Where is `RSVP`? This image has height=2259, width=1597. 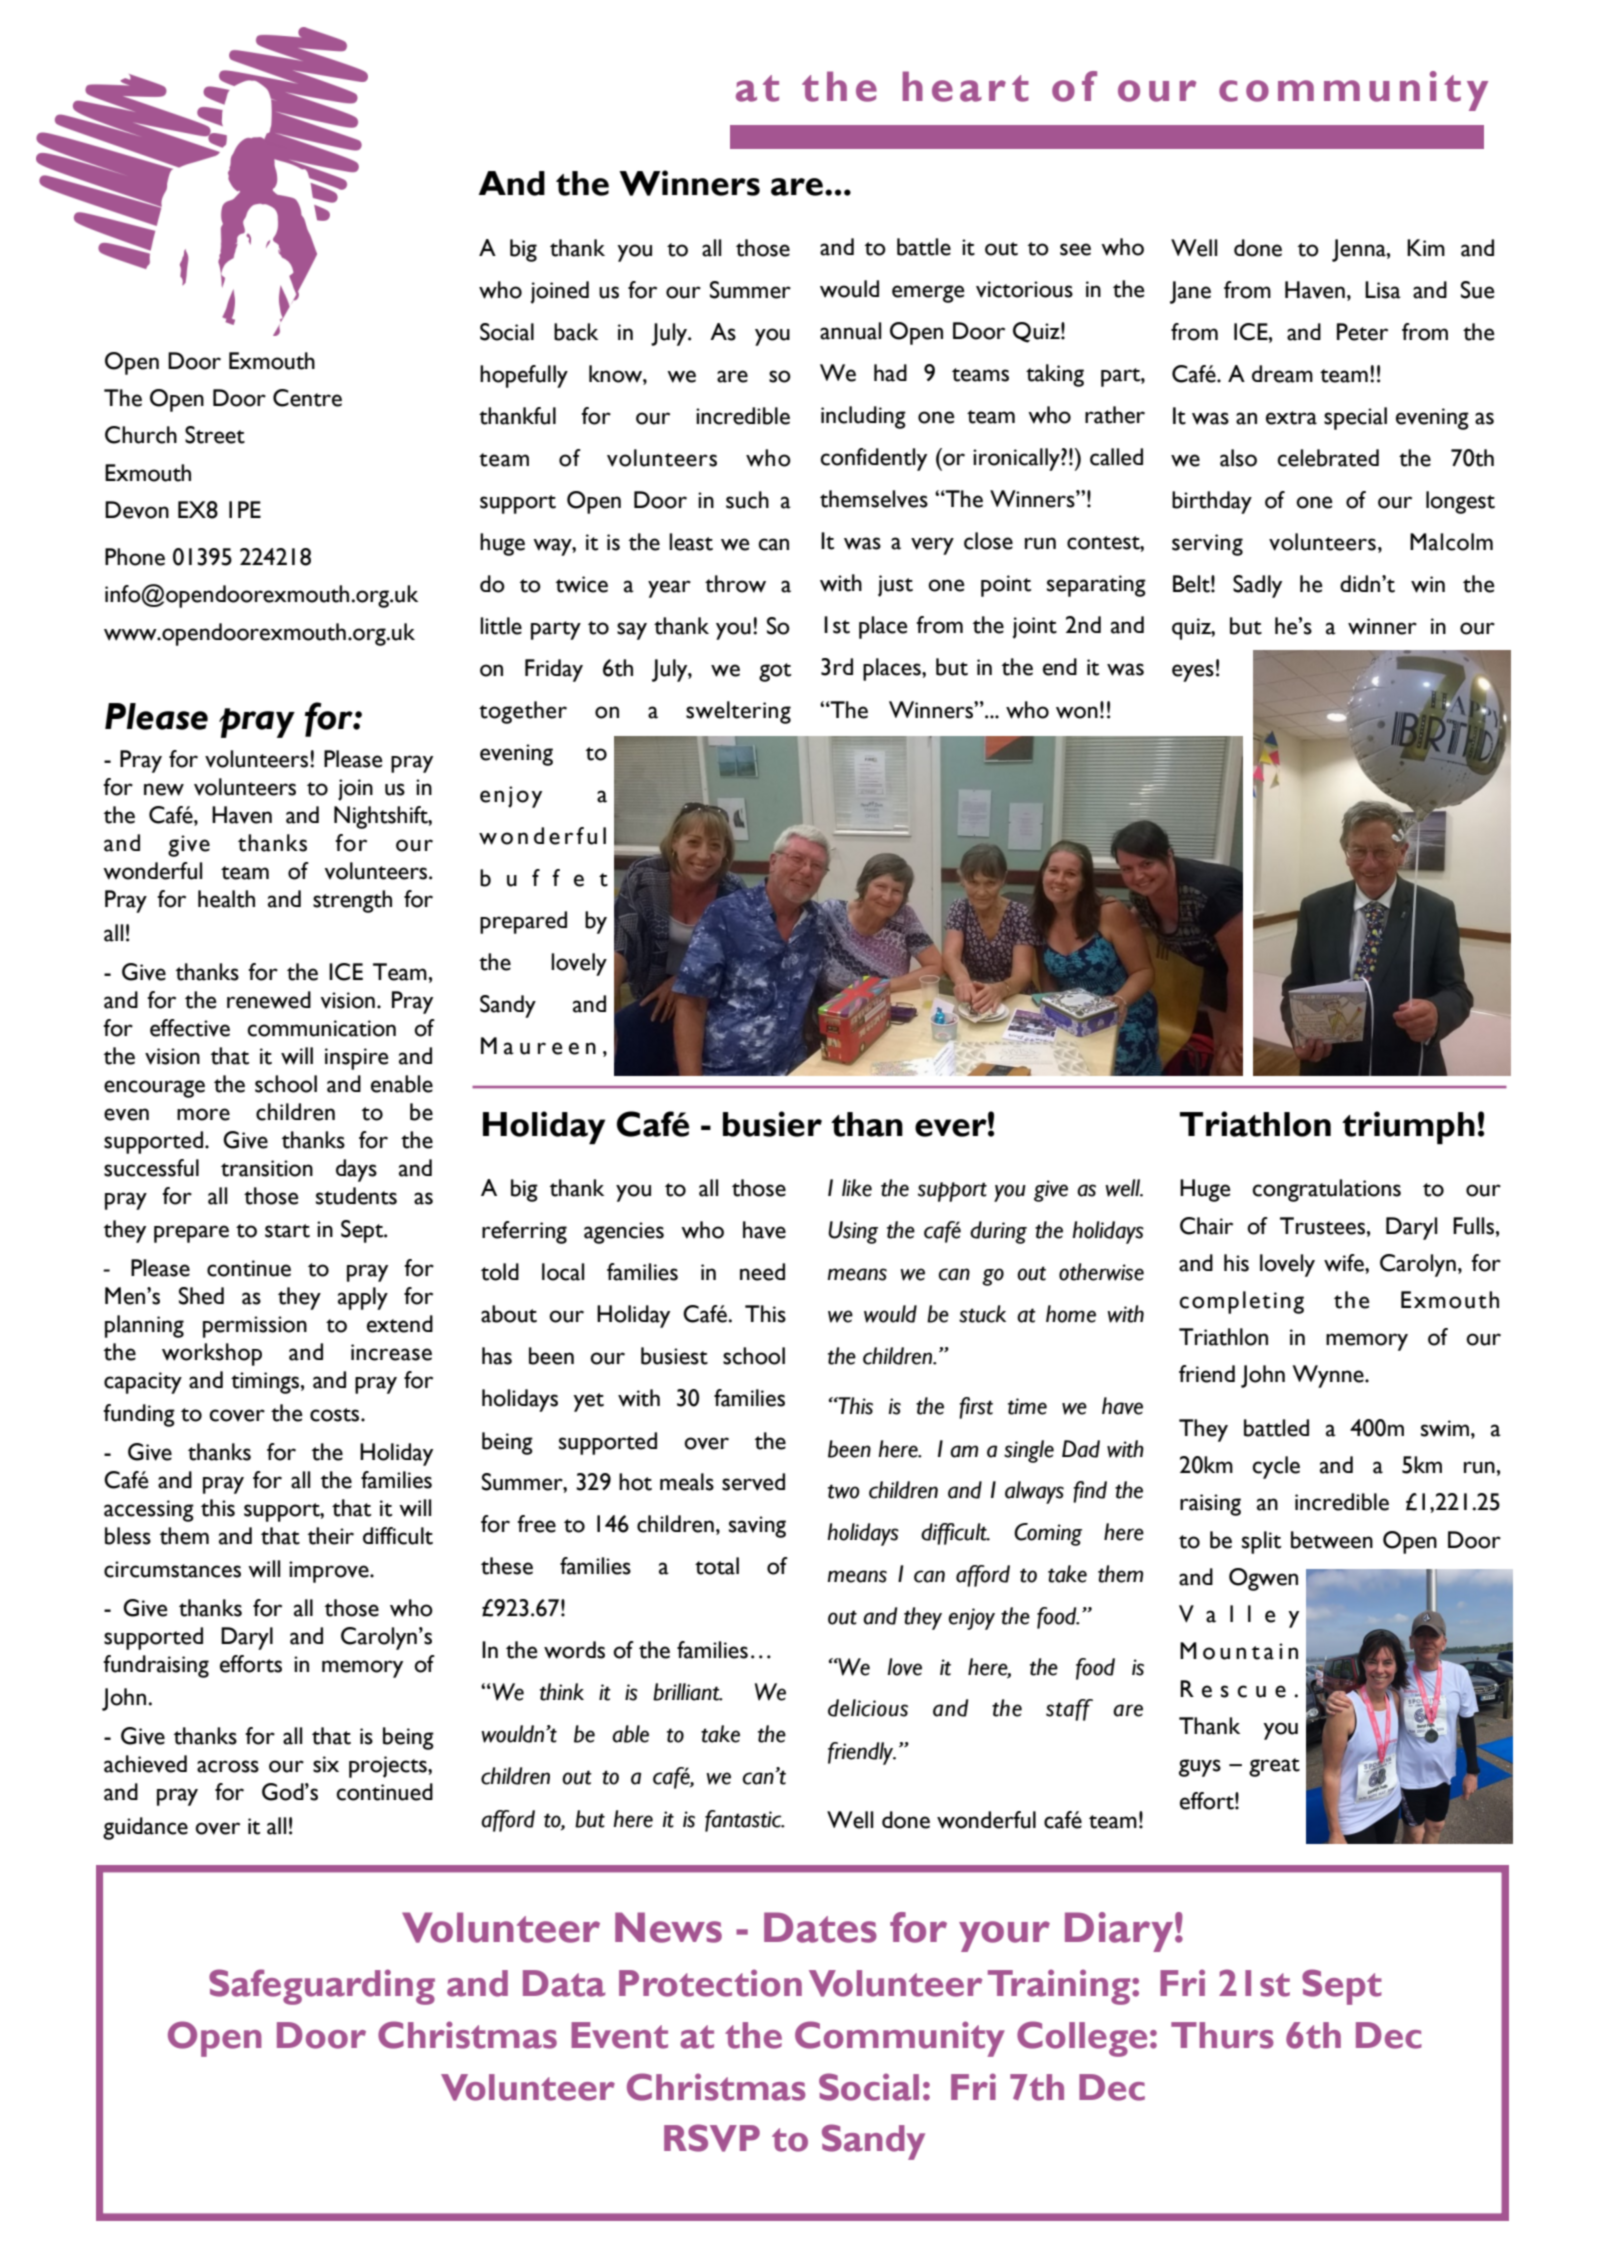 RSVP is located at coordinates (712, 2138).
